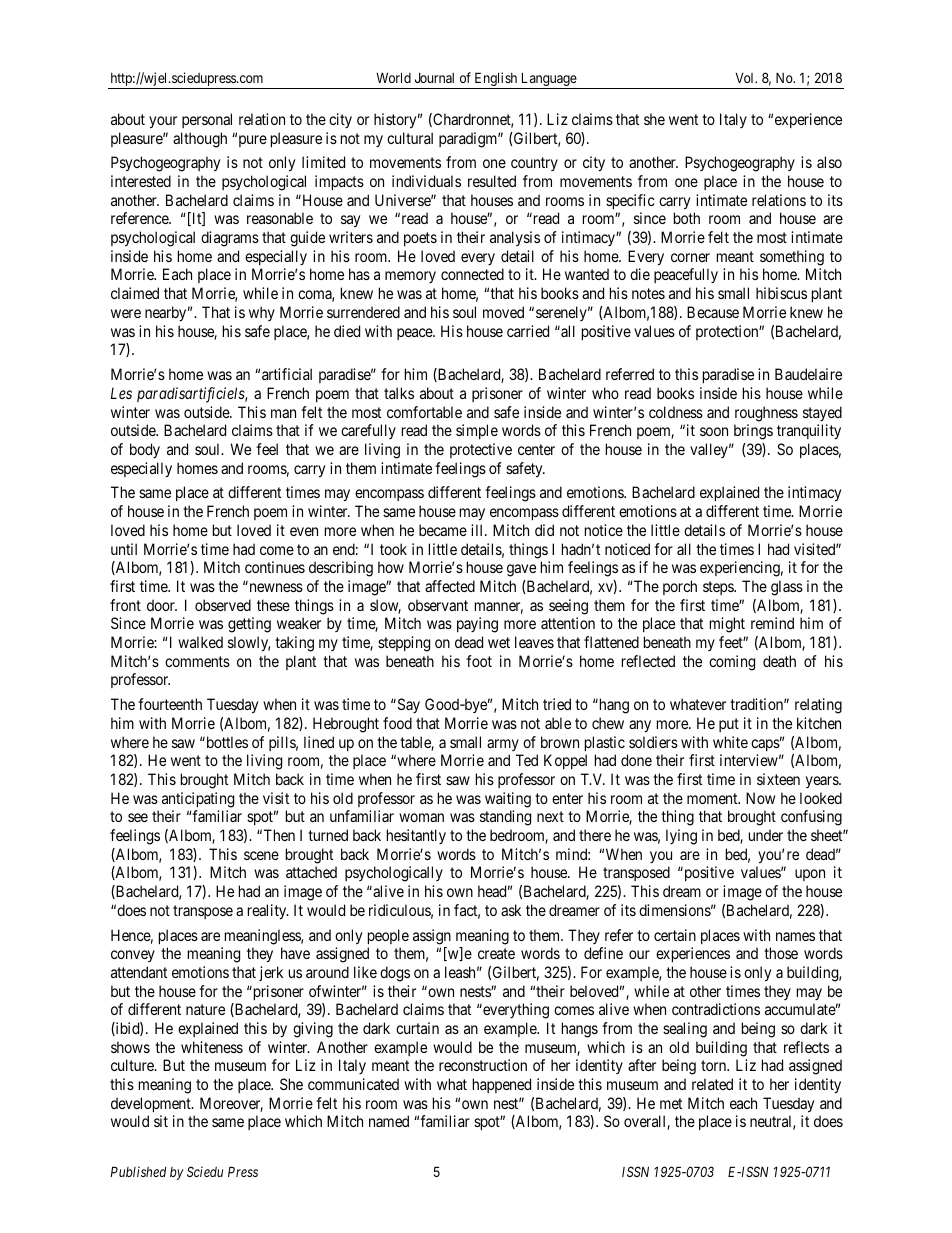  Describe the element at coordinates (477, 625) in the screenshot. I see `paying` at that location.
